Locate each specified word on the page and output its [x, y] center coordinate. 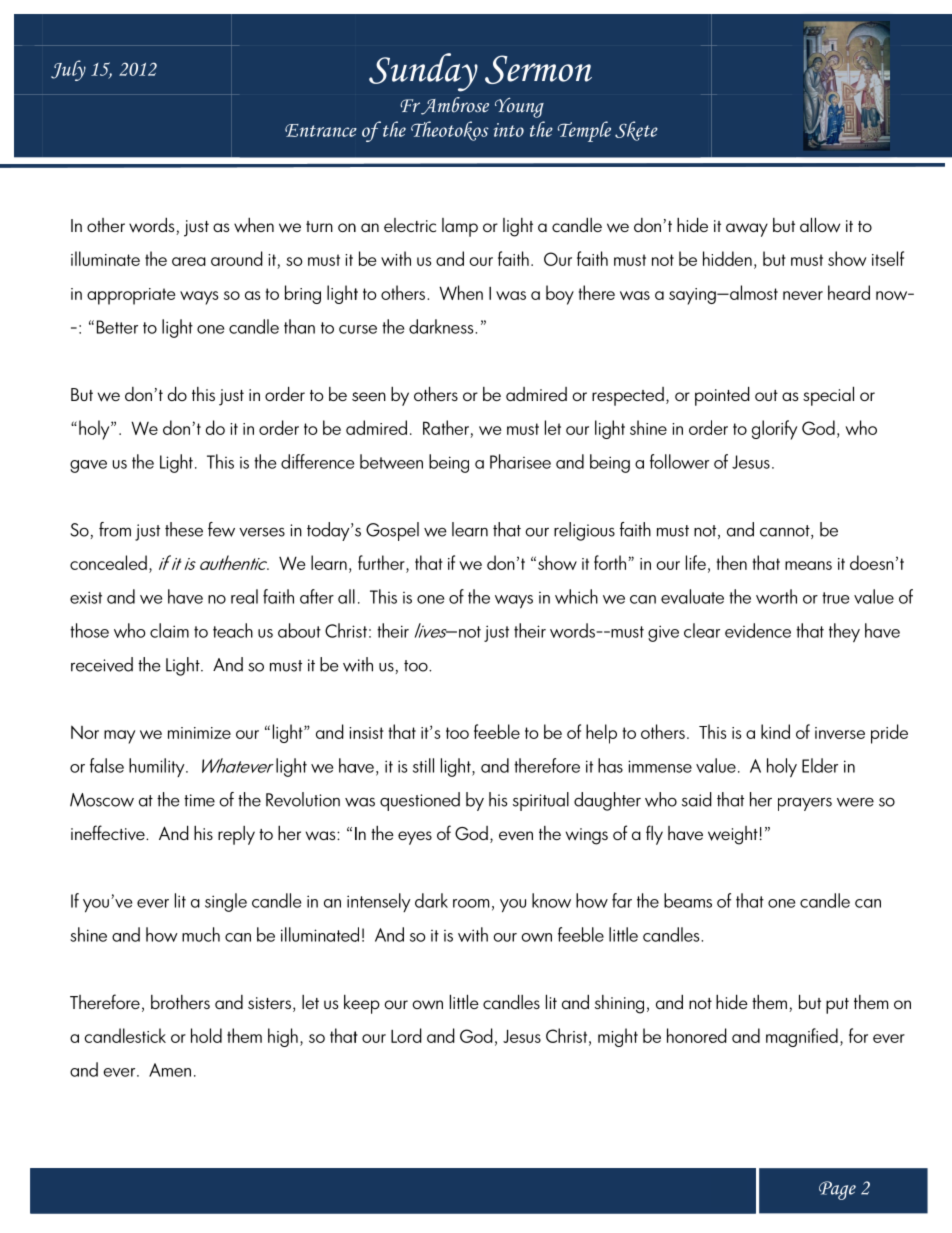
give [663, 633]
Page [837, 1190]
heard [849, 292]
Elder [820, 765]
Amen [170, 1070]
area [189, 261]
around [237, 258]
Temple [584, 131]
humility [158, 767]
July [68, 70]
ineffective [109, 832]
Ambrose [454, 106]
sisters [269, 1003]
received [102, 664]
